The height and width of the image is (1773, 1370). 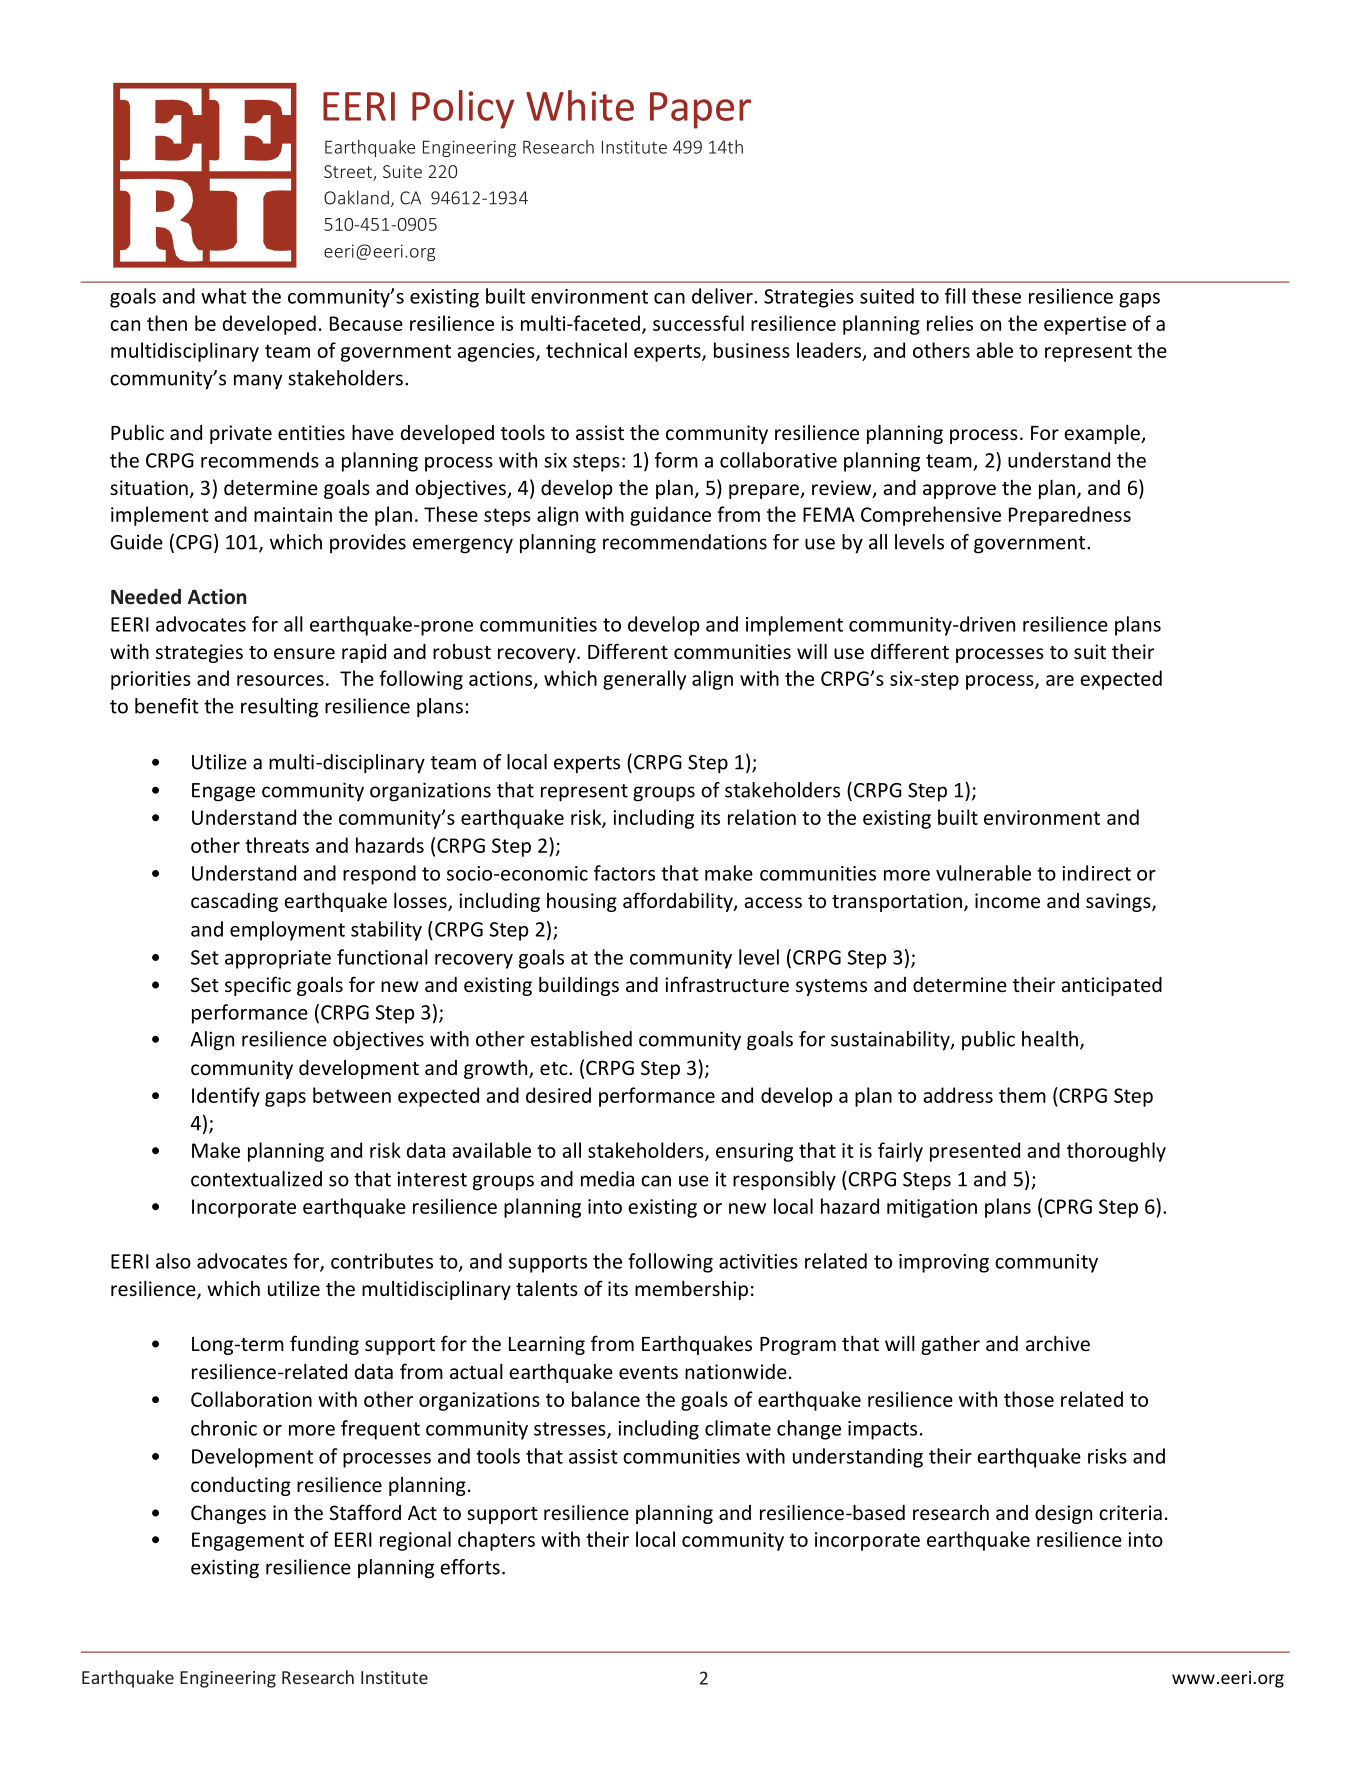 I want to click on factors, so click(x=624, y=873).
